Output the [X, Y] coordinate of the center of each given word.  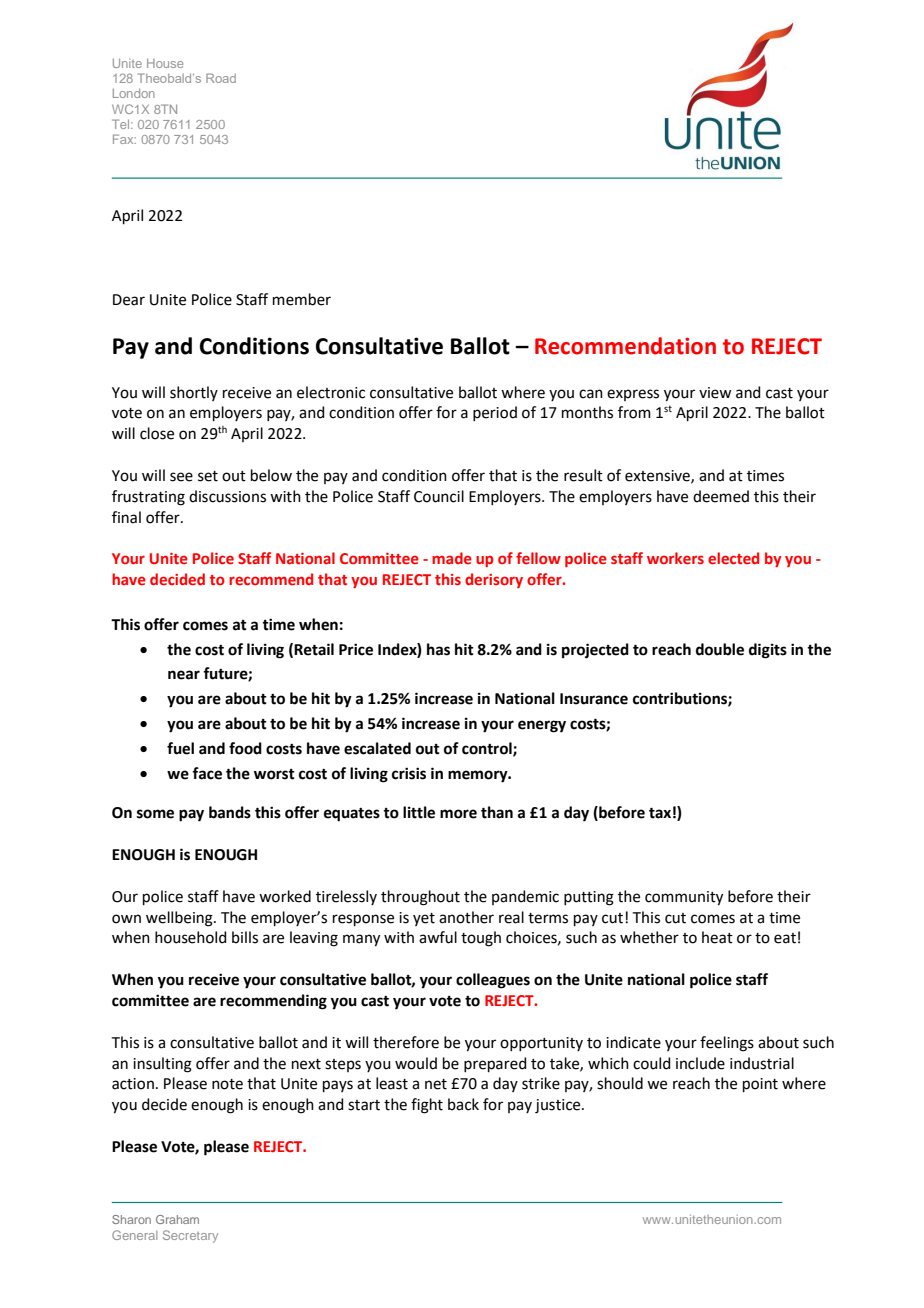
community [684, 898]
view [715, 393]
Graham [177, 1219]
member [302, 299]
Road [221, 78]
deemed [721, 496]
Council [439, 496]
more [458, 814]
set [208, 476]
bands [230, 812]
